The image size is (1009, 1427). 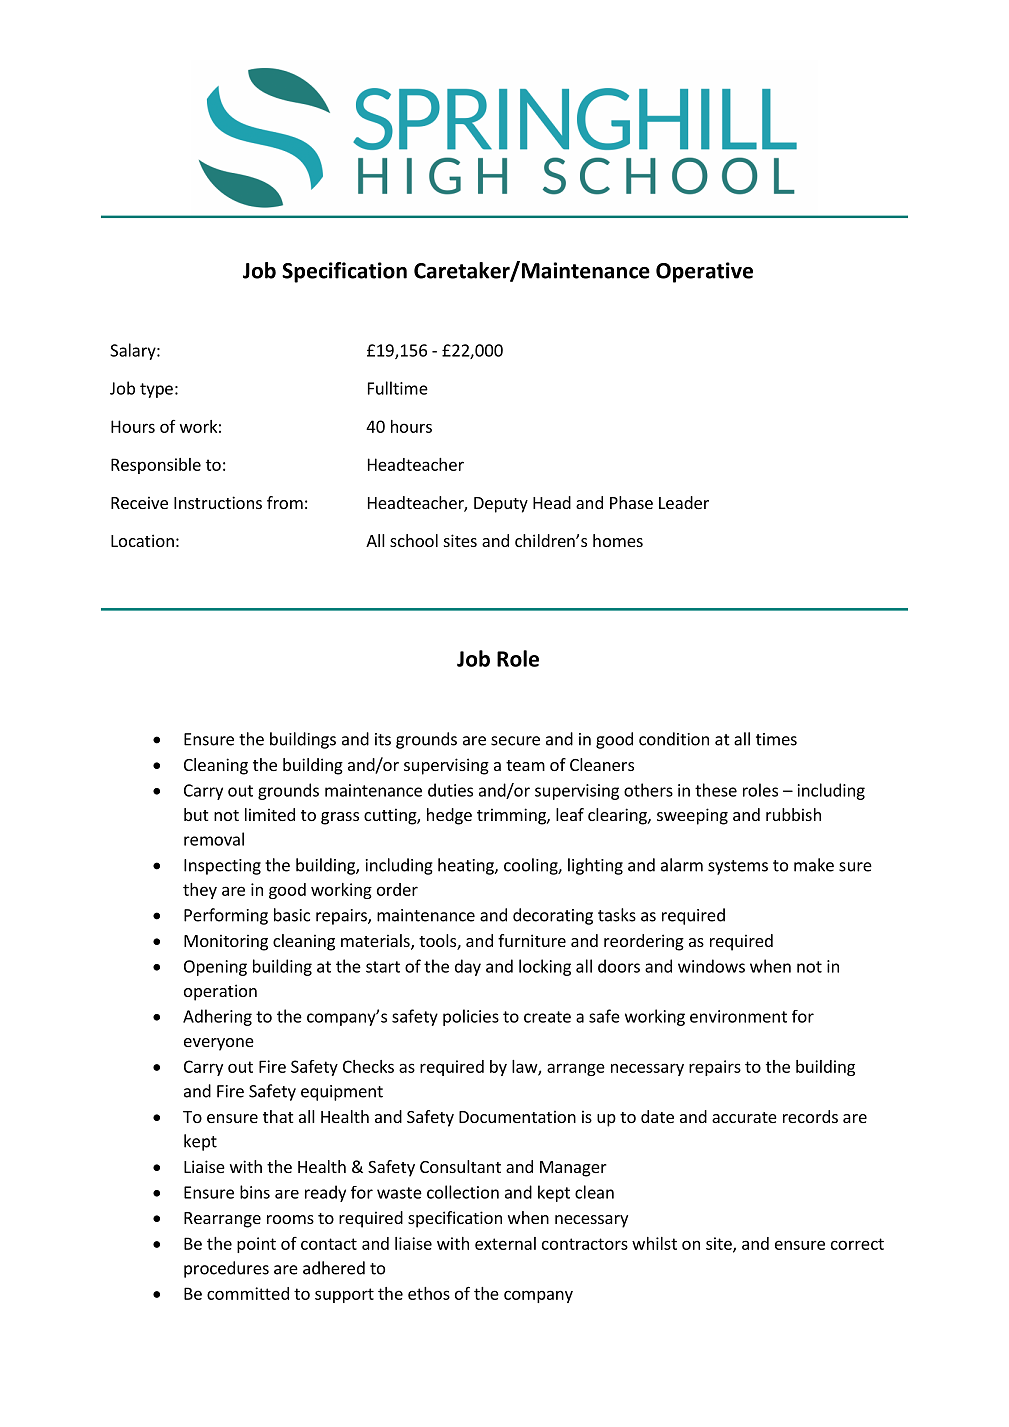 I want to click on Fulltime, so click(x=398, y=388).
